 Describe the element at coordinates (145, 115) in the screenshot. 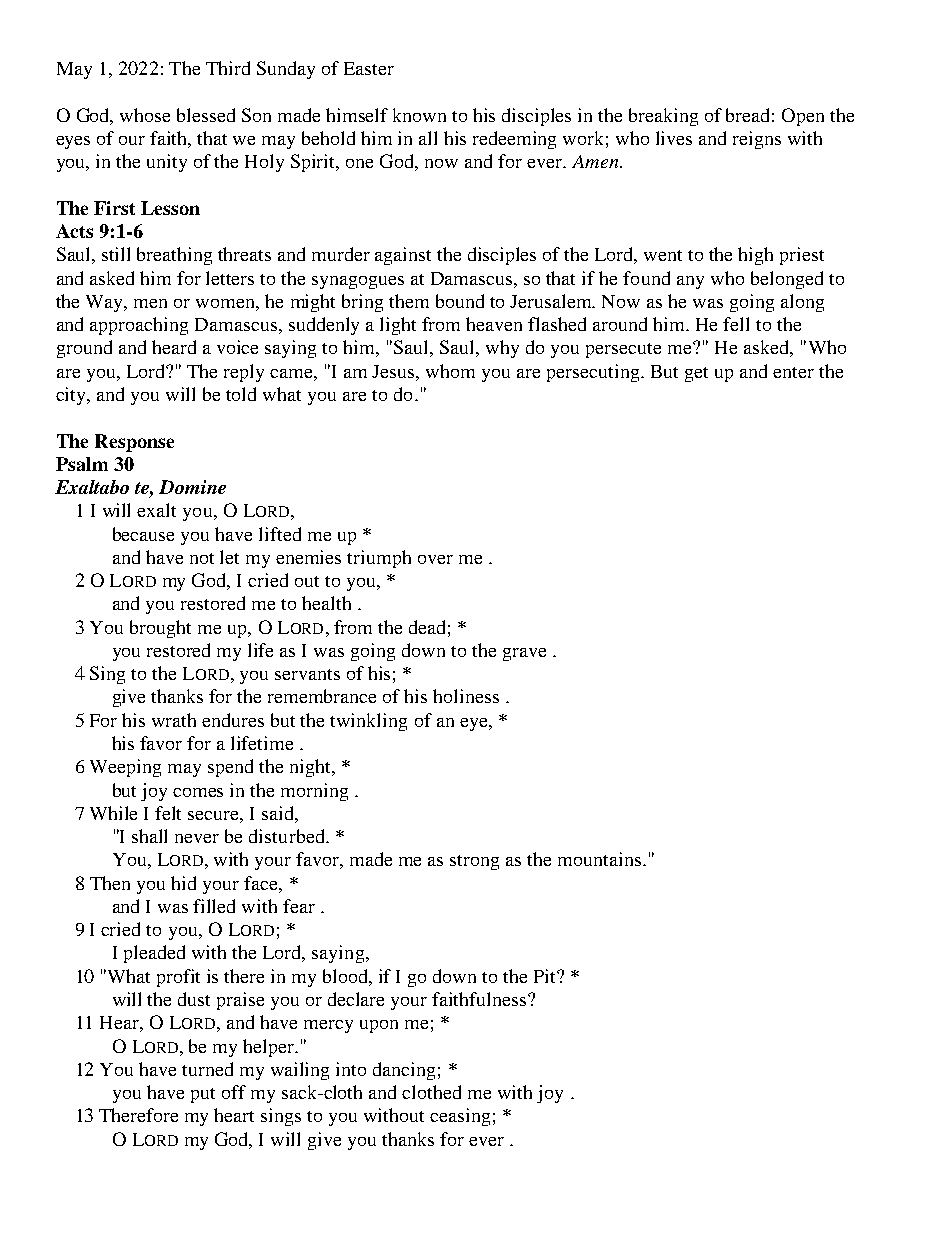

I see `whose` at that location.
